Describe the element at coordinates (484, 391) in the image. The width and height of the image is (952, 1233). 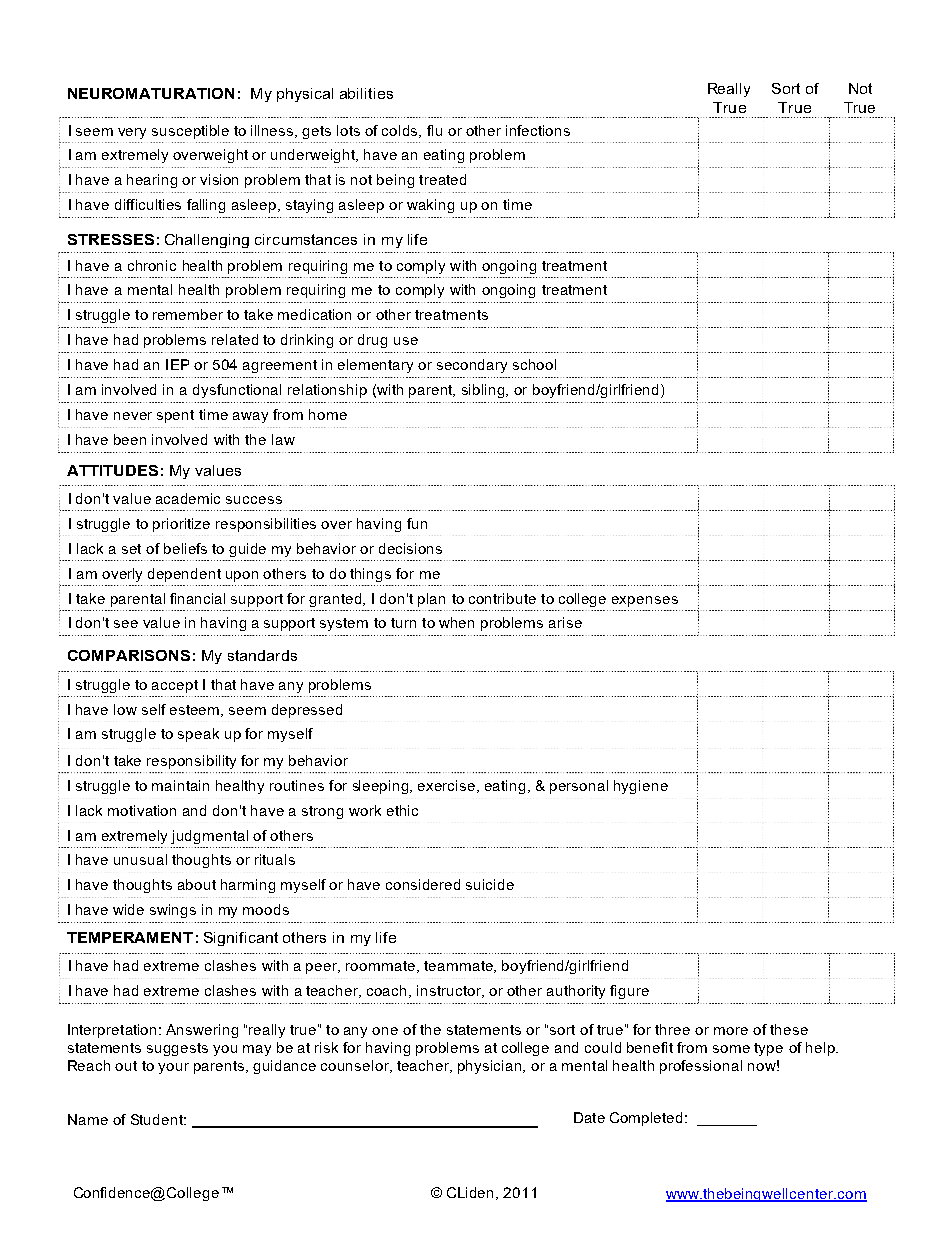
I see `sibling` at that location.
